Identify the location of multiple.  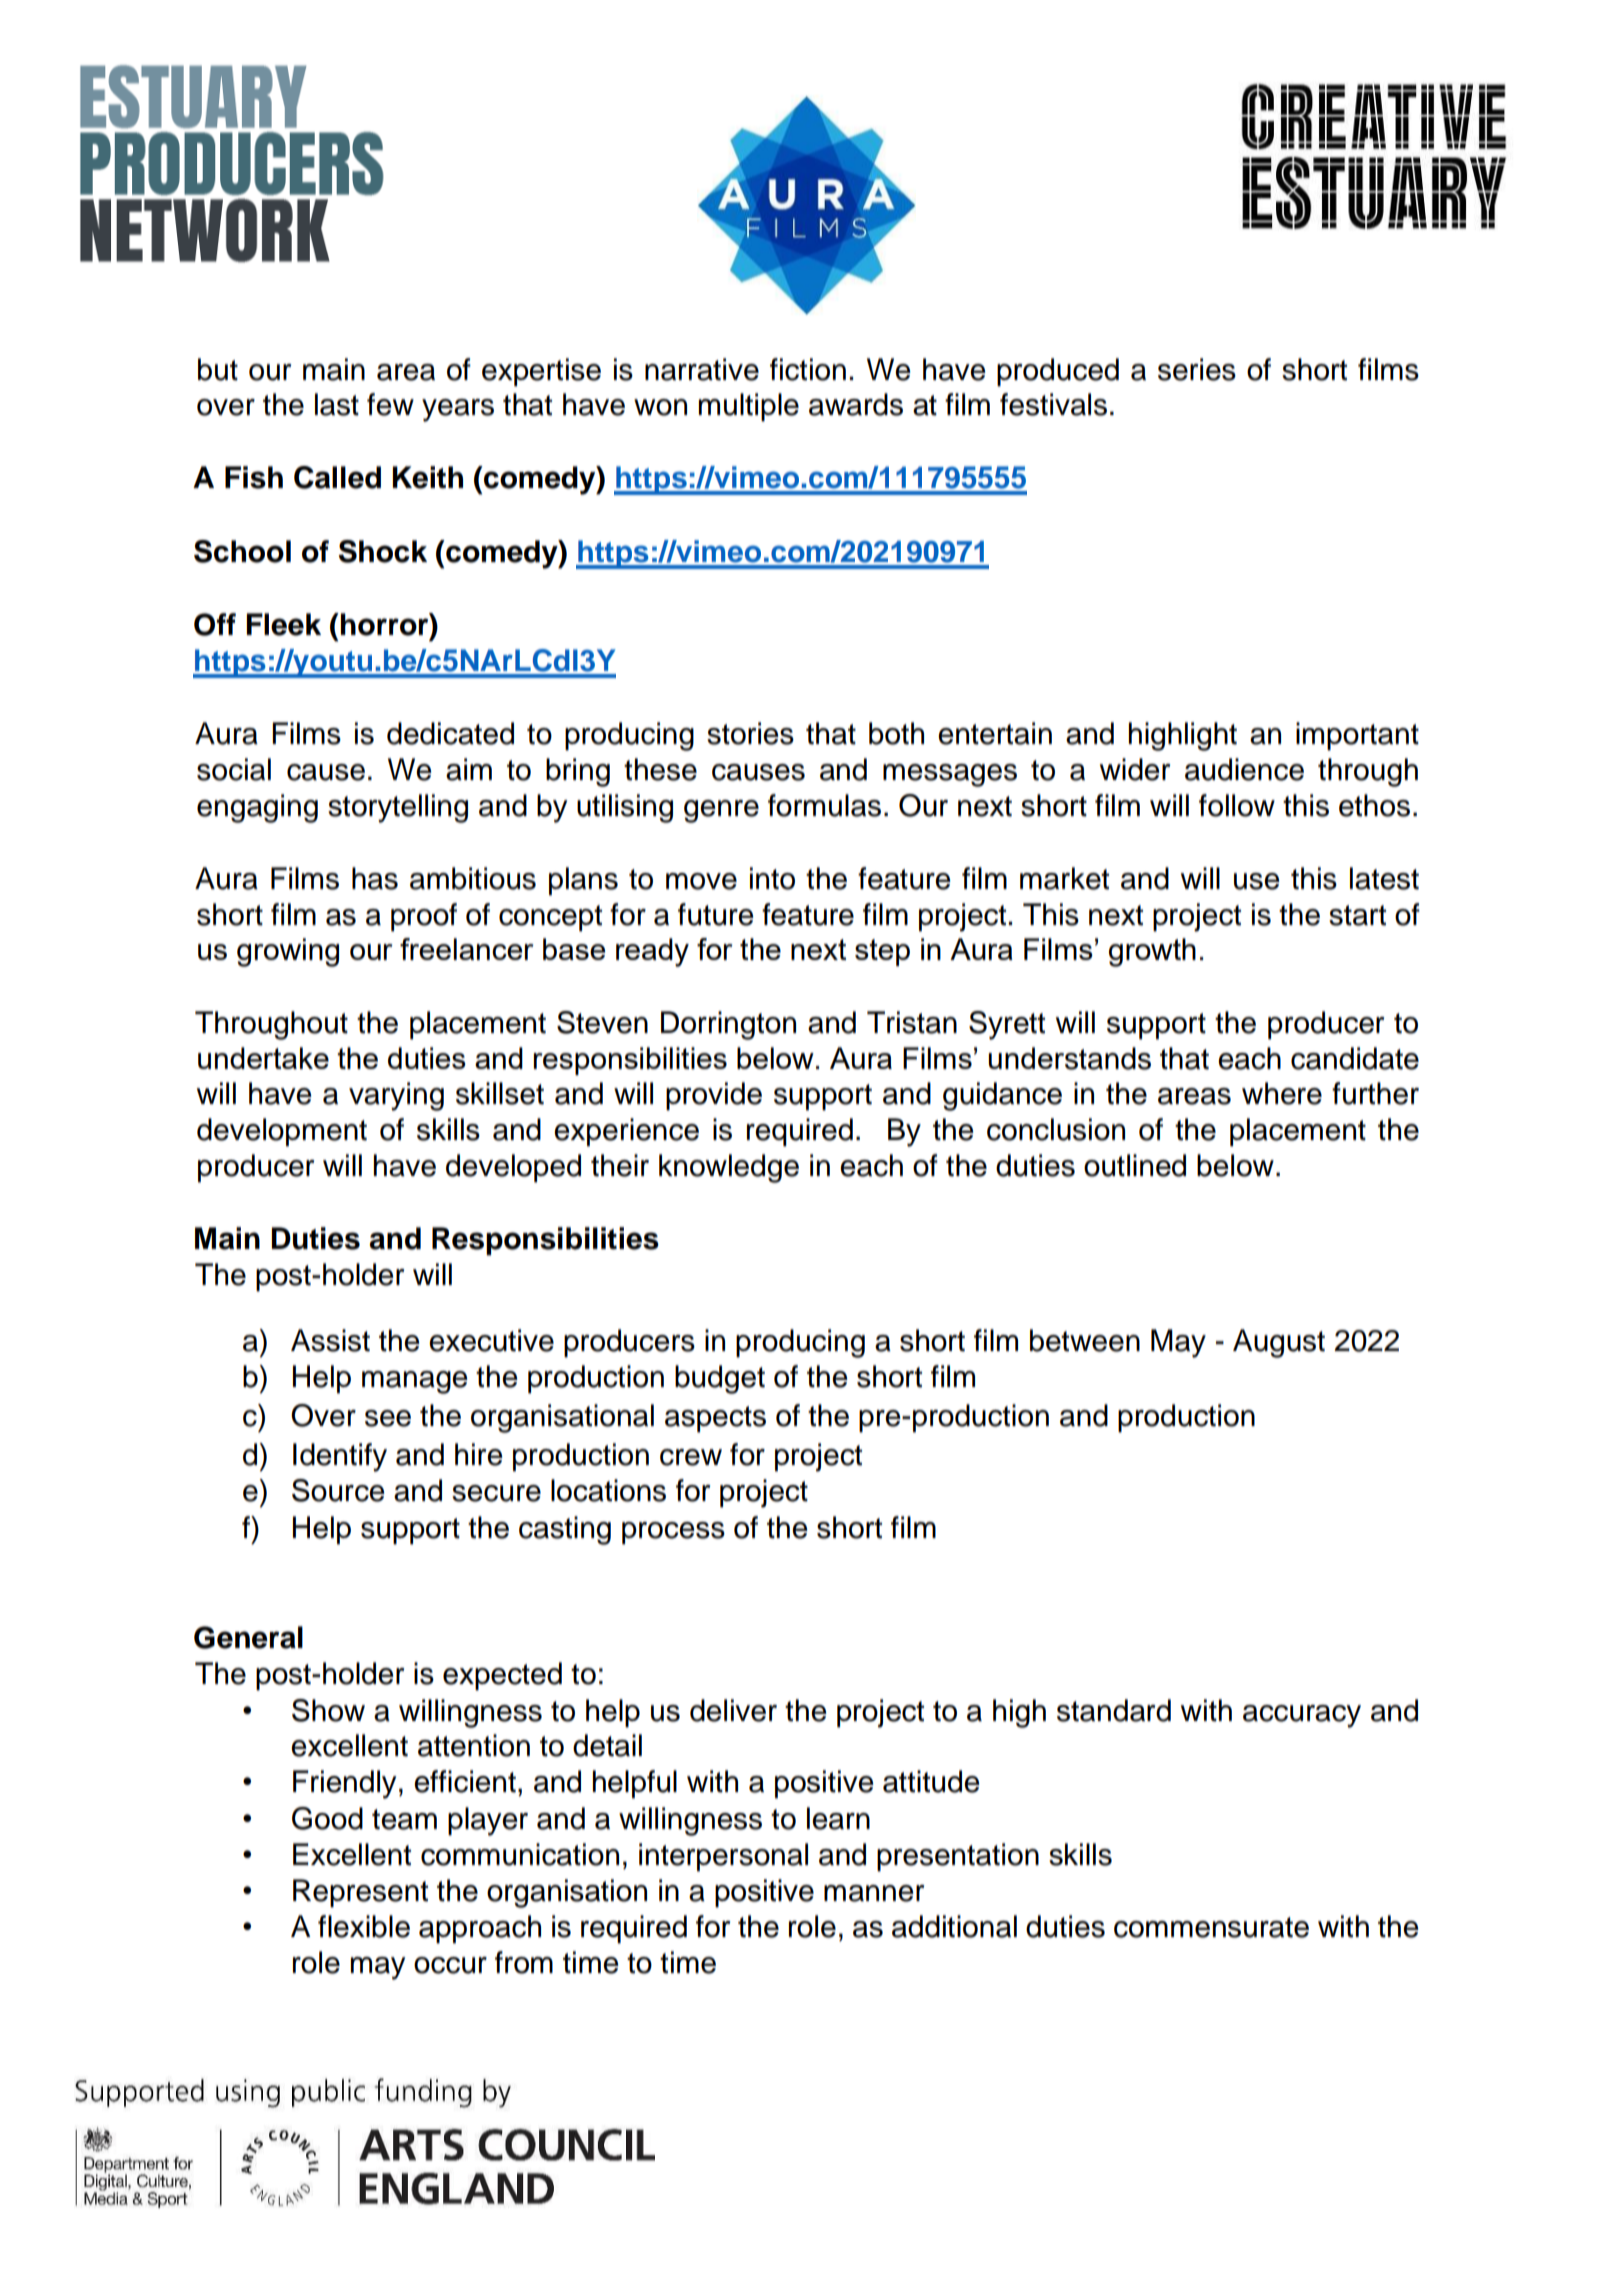
(749, 407).
